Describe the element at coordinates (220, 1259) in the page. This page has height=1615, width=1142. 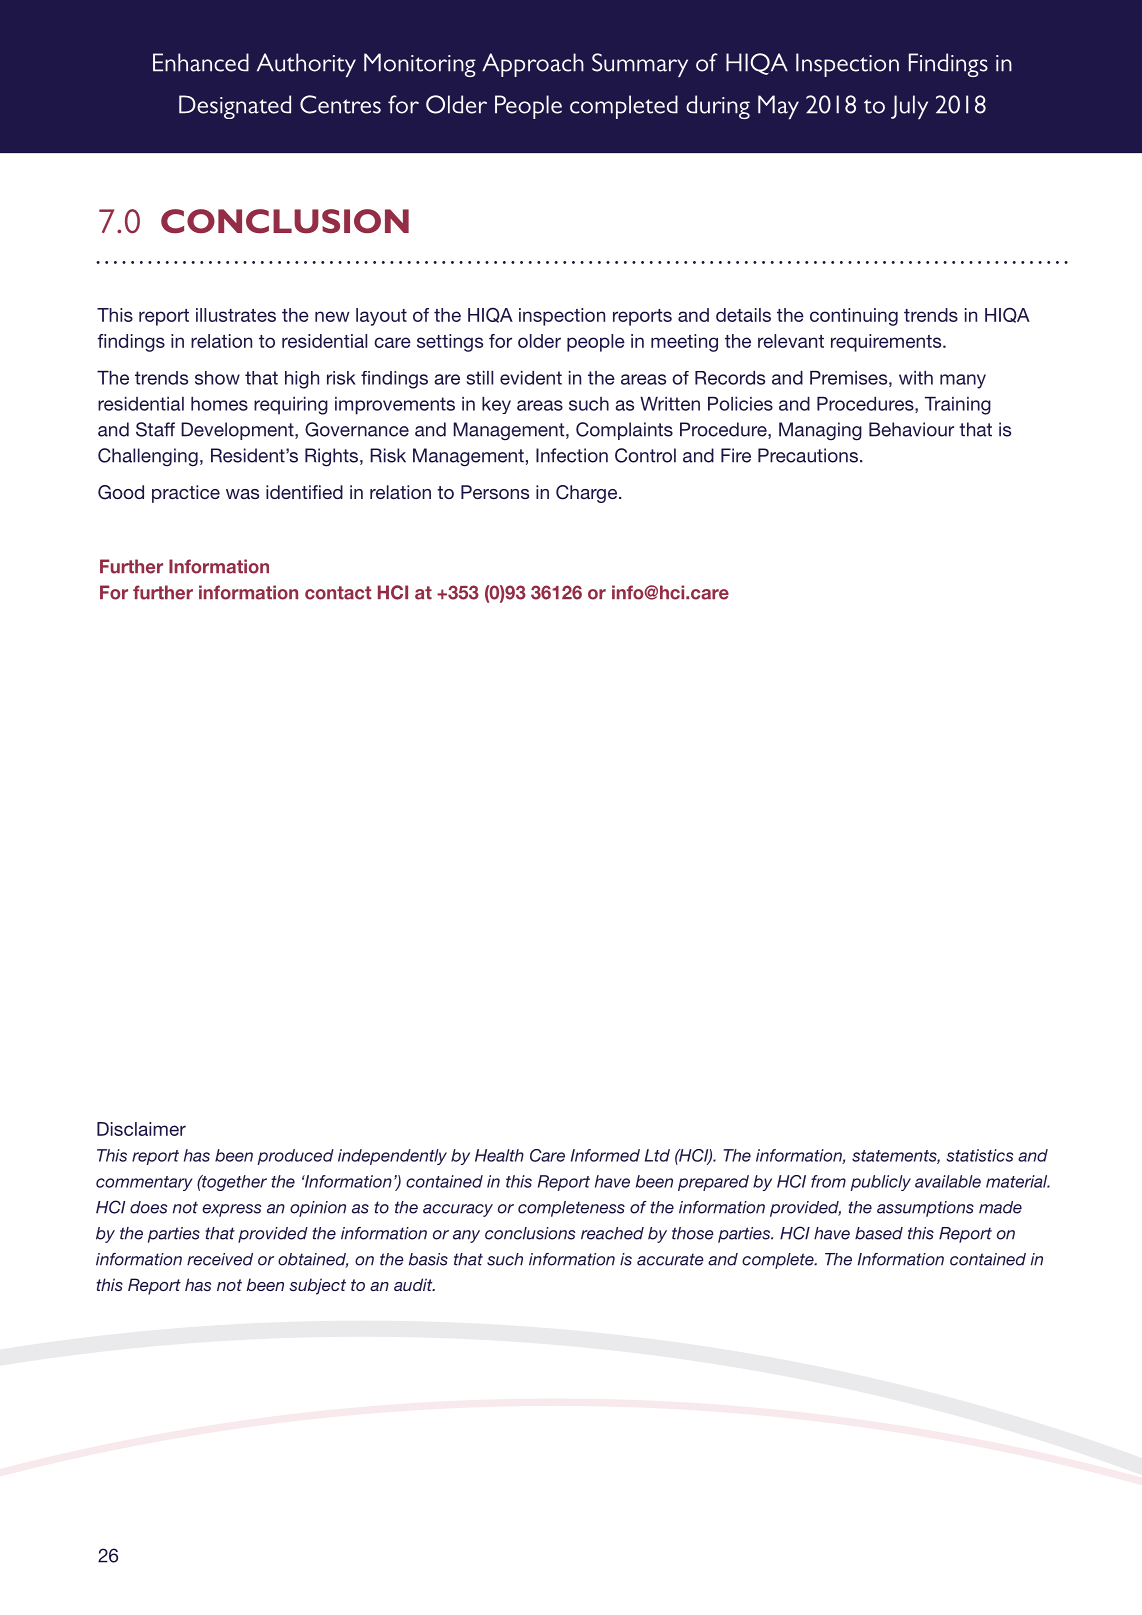
I see `received` at that location.
